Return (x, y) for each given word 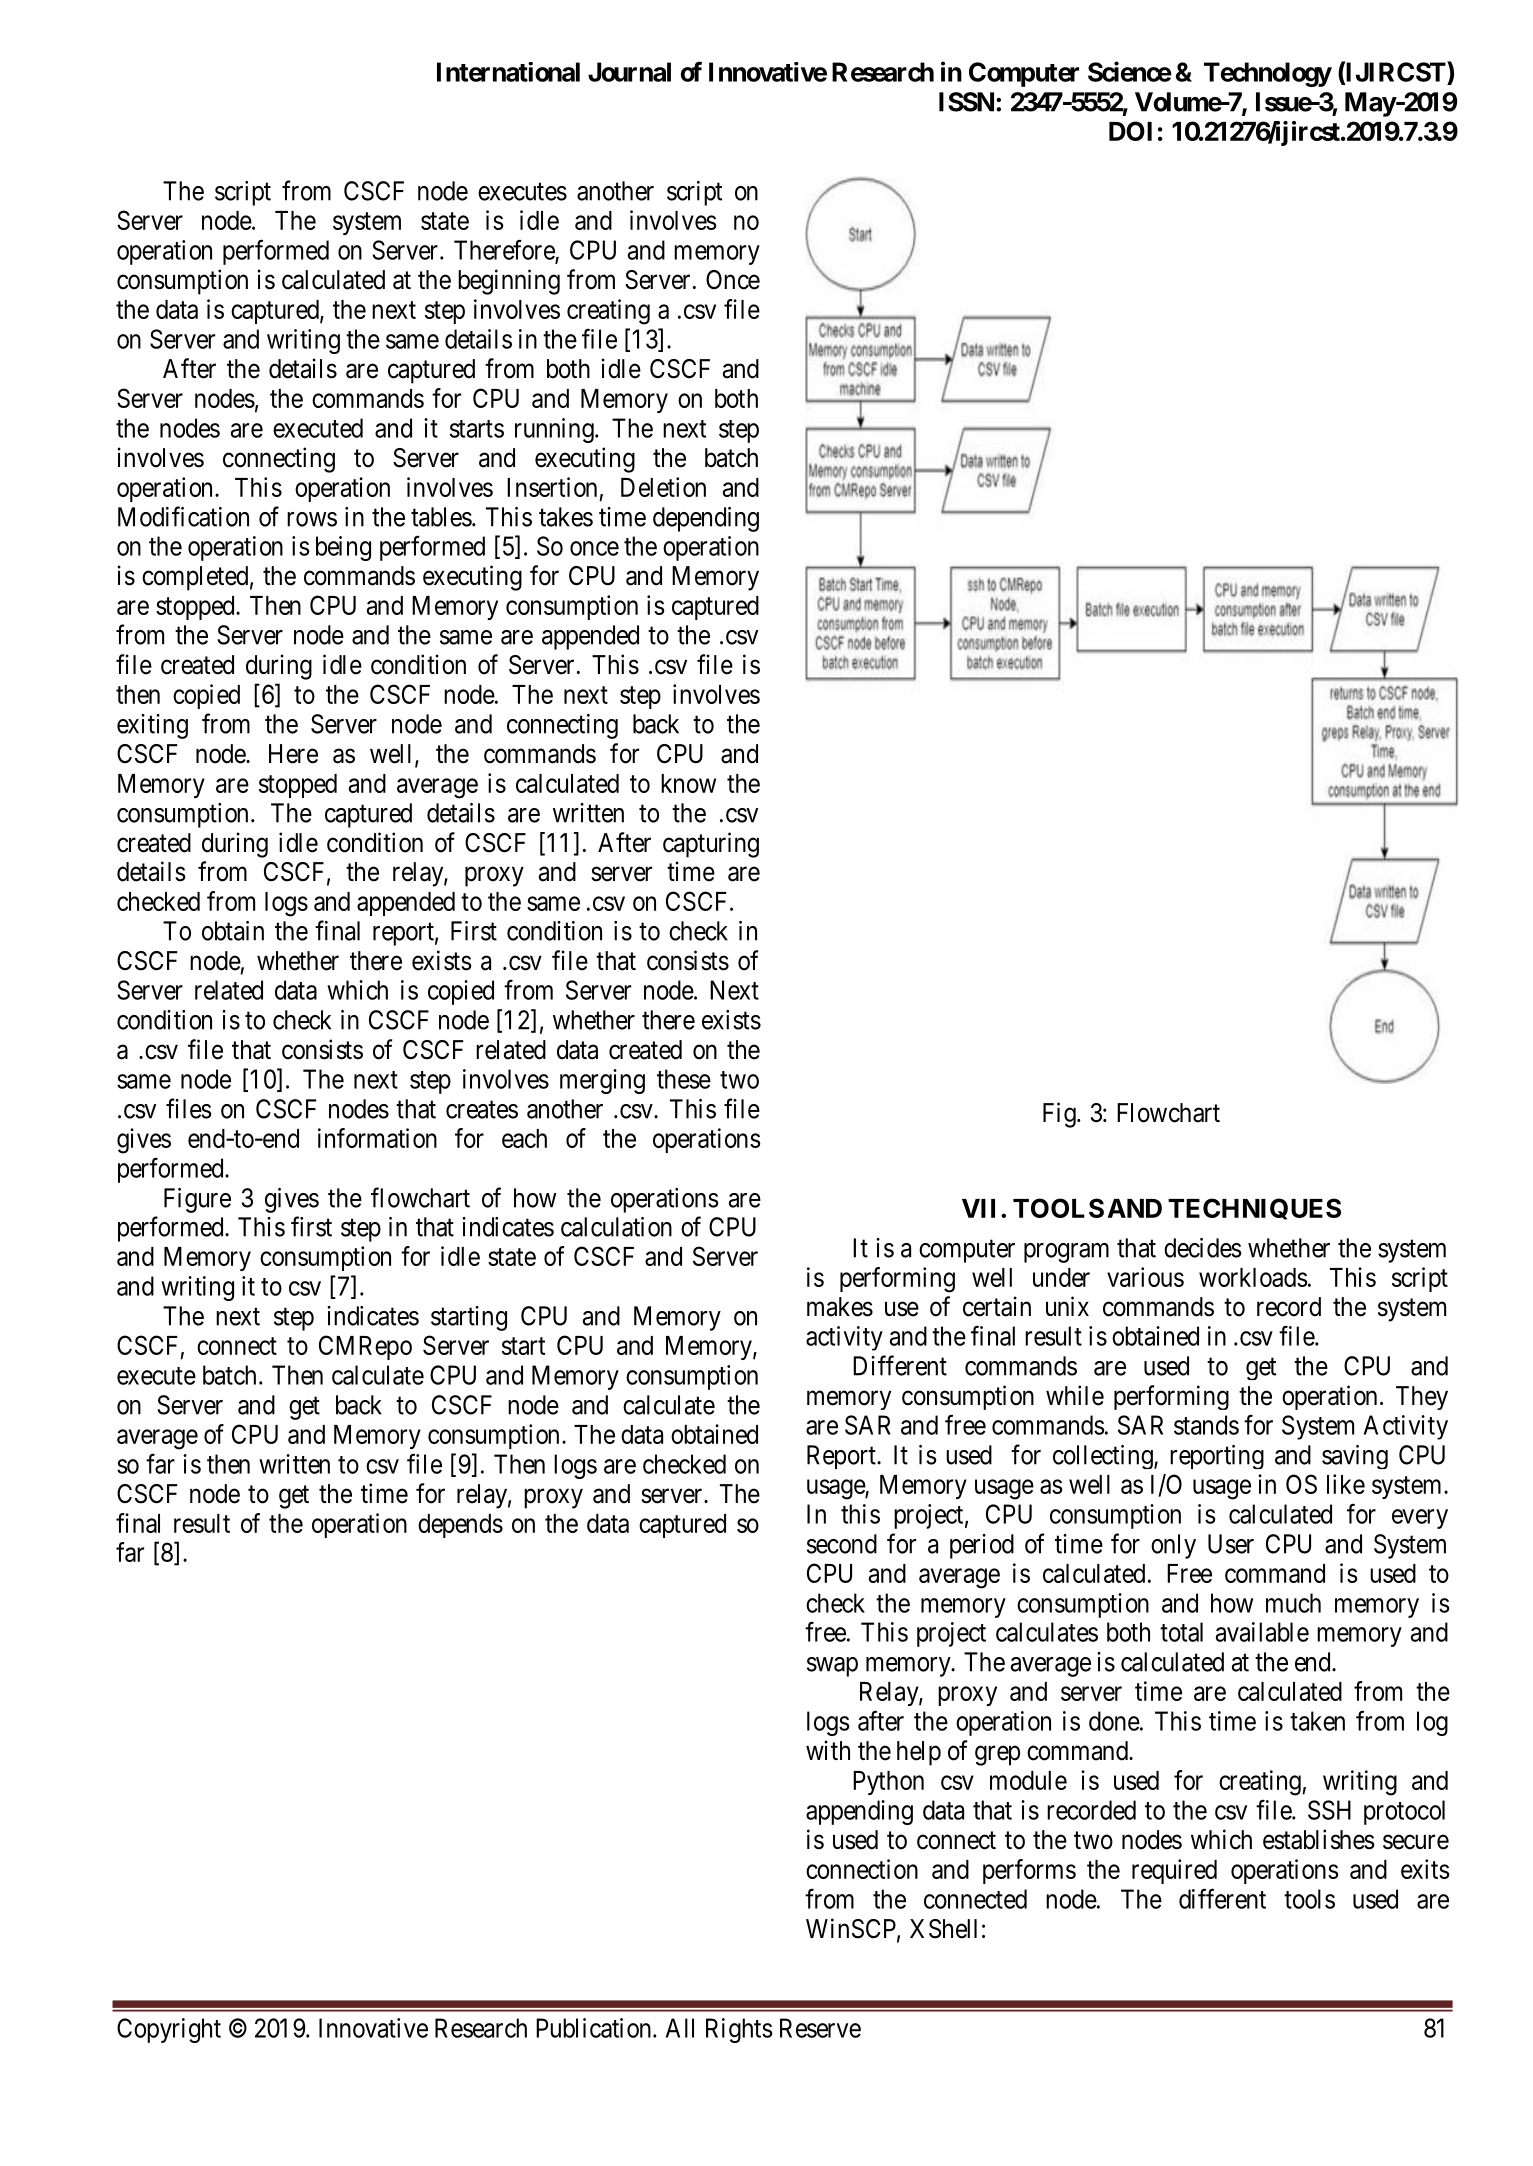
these (684, 1079)
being (343, 548)
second (842, 1544)
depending (706, 519)
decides (1203, 1248)
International (508, 72)
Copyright (169, 2030)
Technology (1268, 74)
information (377, 1138)
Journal (629, 72)
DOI (1130, 131)
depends (460, 1526)
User (1231, 1544)
